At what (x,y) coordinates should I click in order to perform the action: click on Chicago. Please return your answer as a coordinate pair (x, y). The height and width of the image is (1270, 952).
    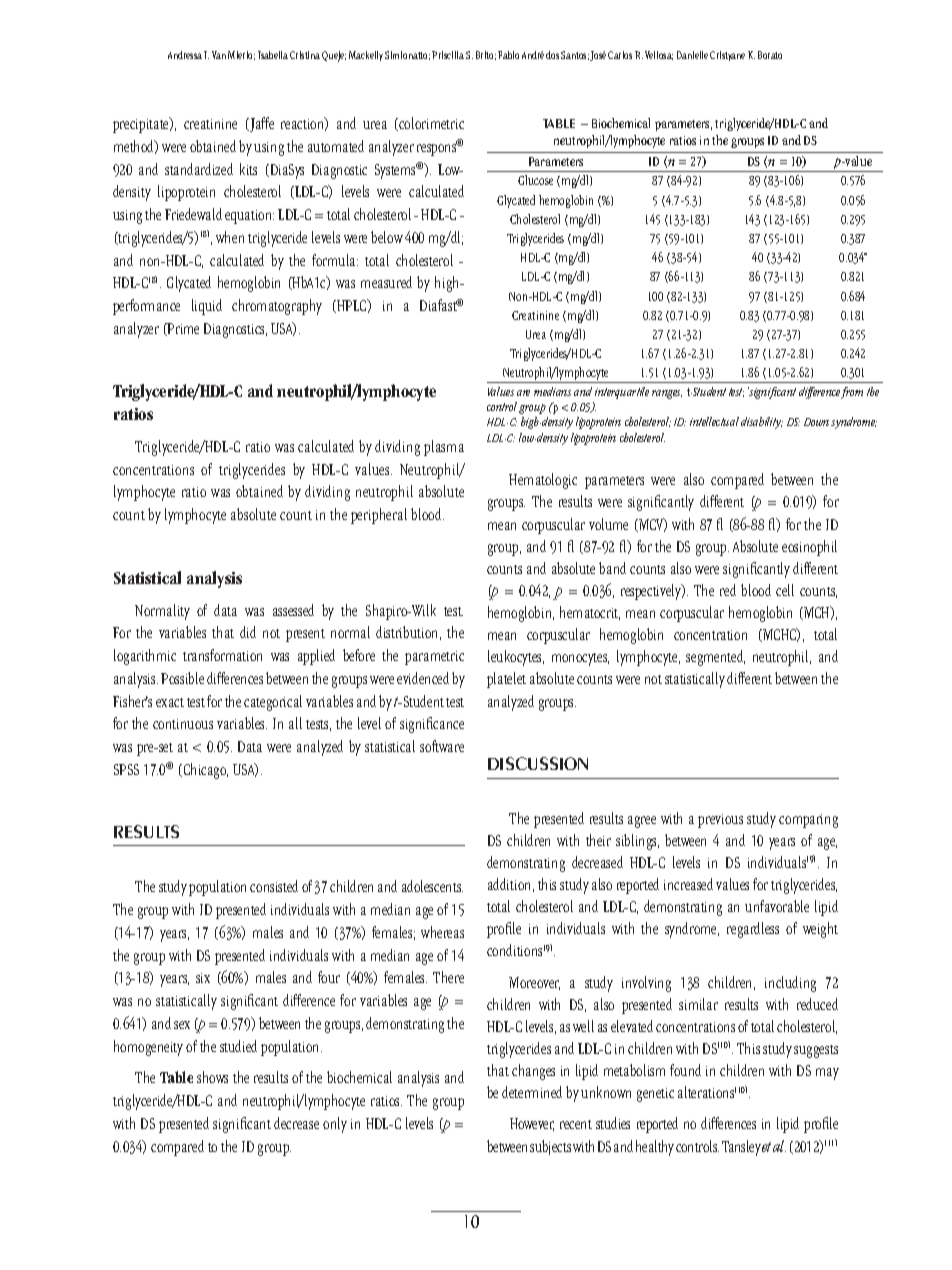
    Looking at the image, I should click on (204, 771).
